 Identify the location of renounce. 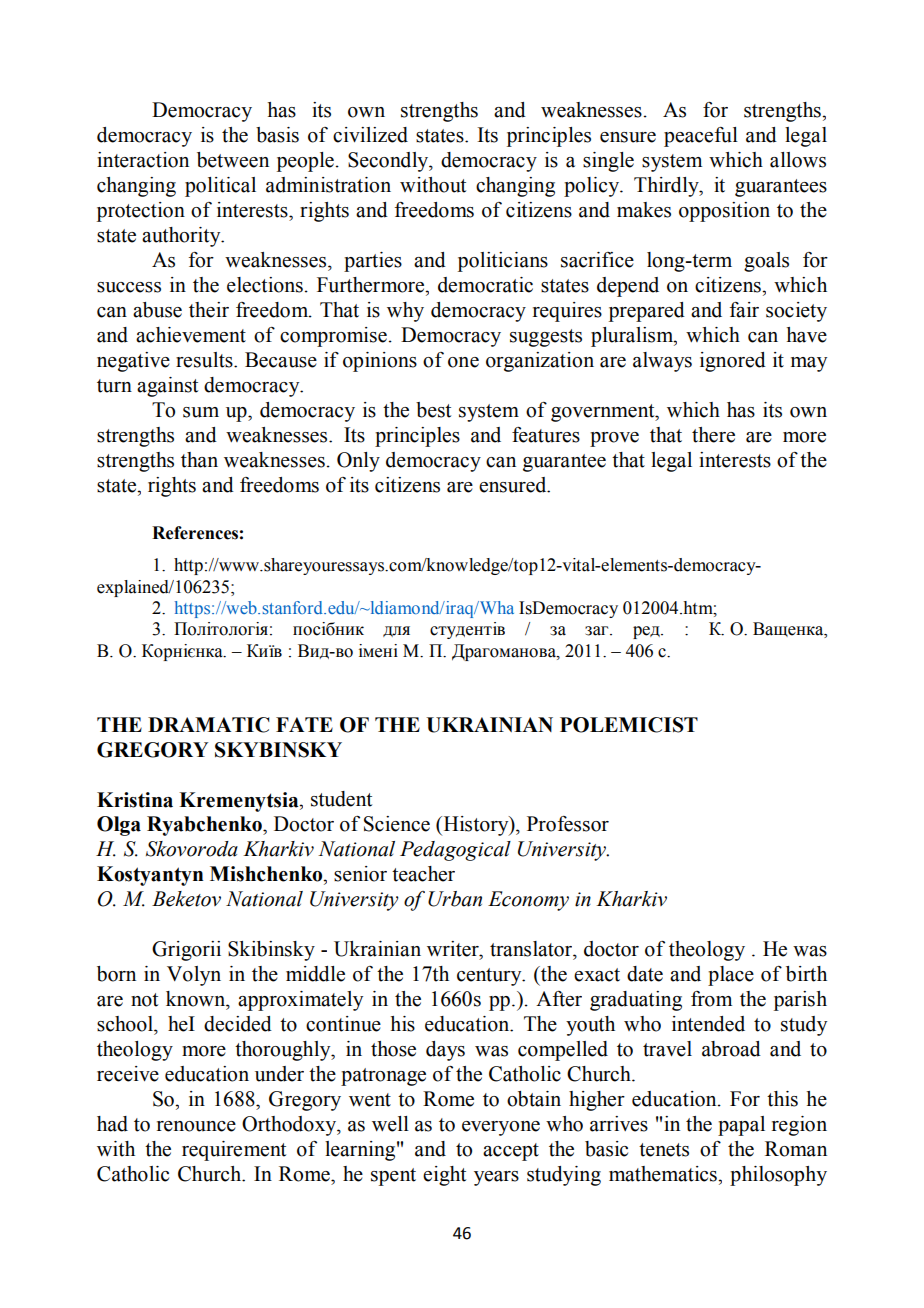
(196, 1126).
